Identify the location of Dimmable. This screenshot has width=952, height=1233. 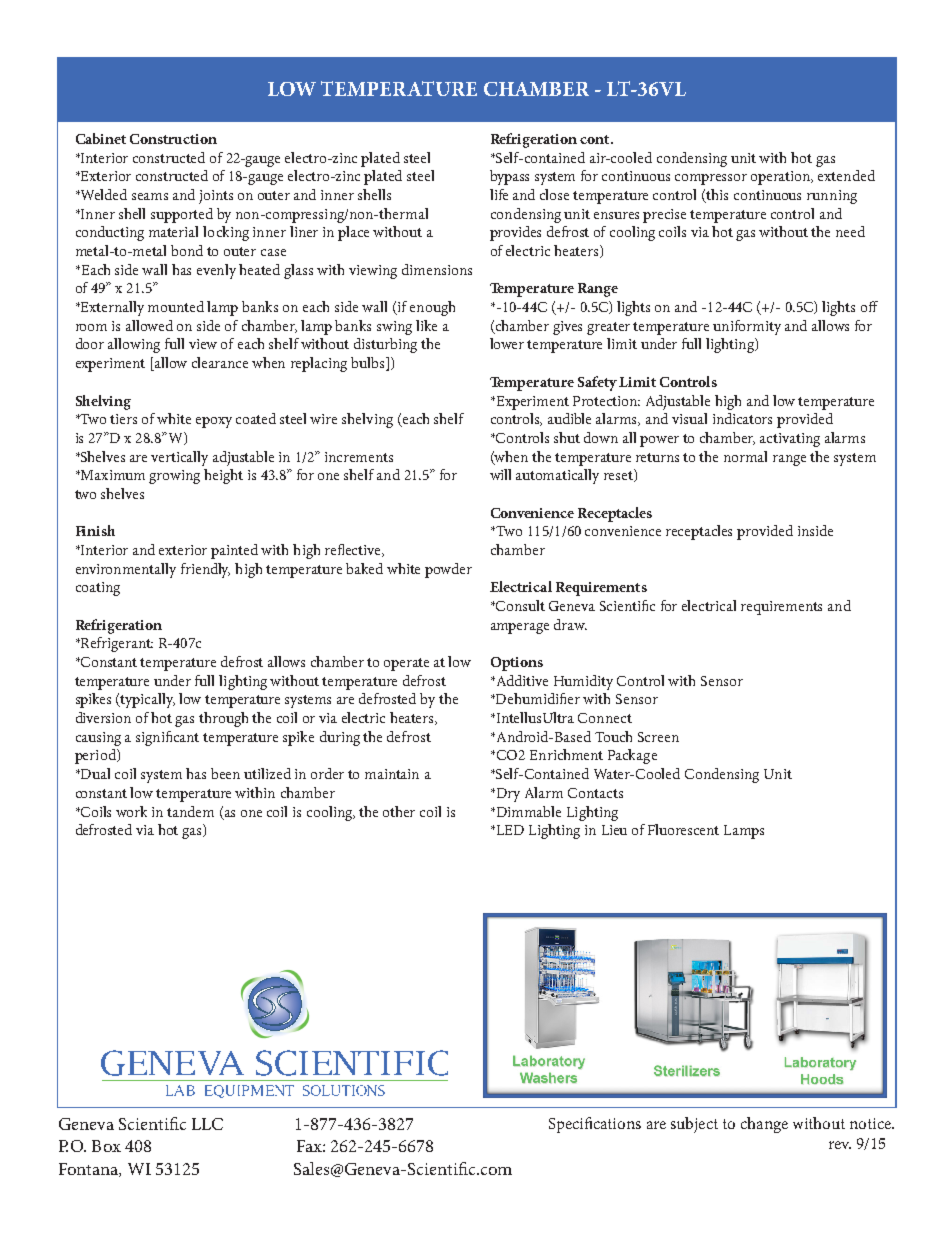
(527, 811).
